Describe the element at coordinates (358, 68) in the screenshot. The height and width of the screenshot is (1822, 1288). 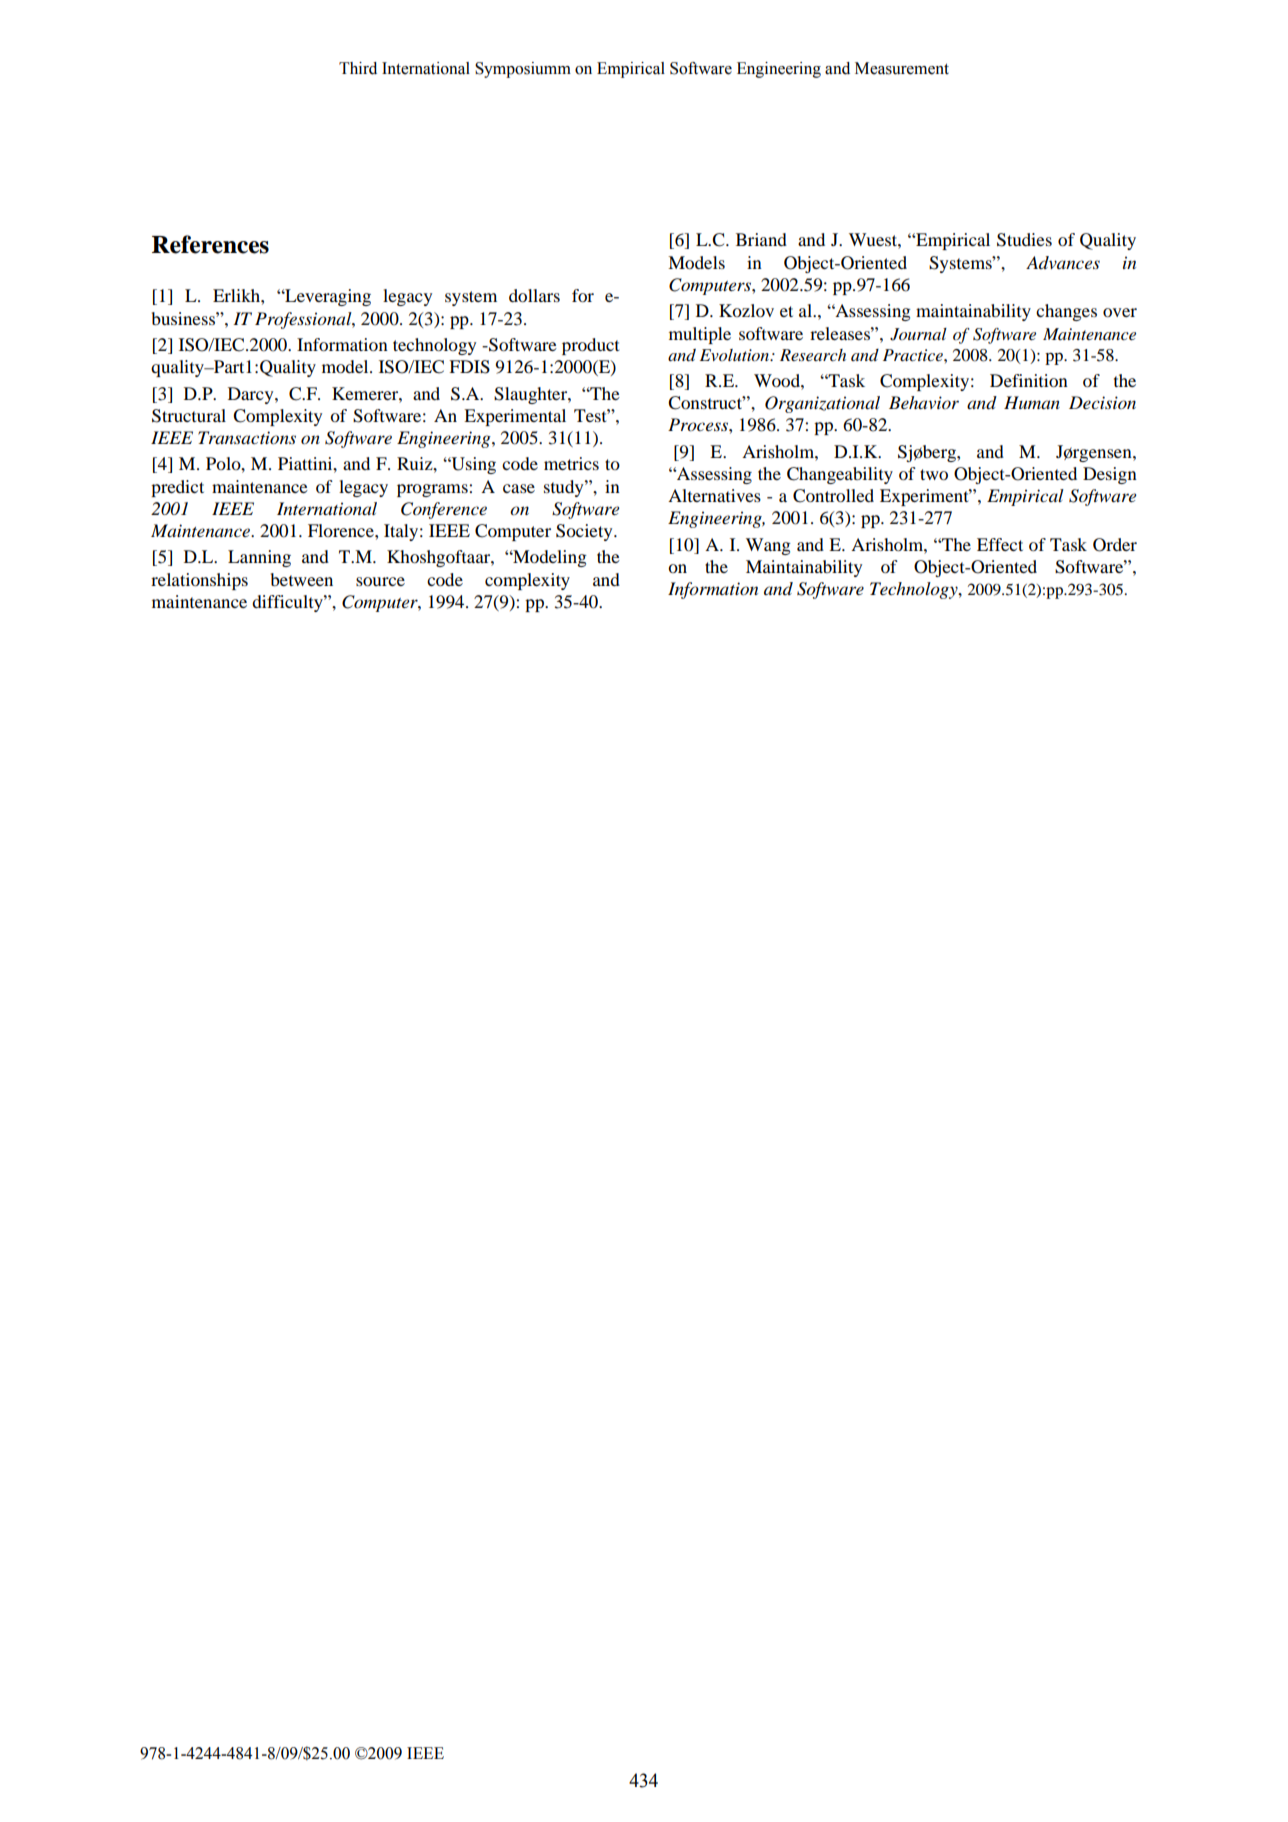
I see `Third` at that location.
